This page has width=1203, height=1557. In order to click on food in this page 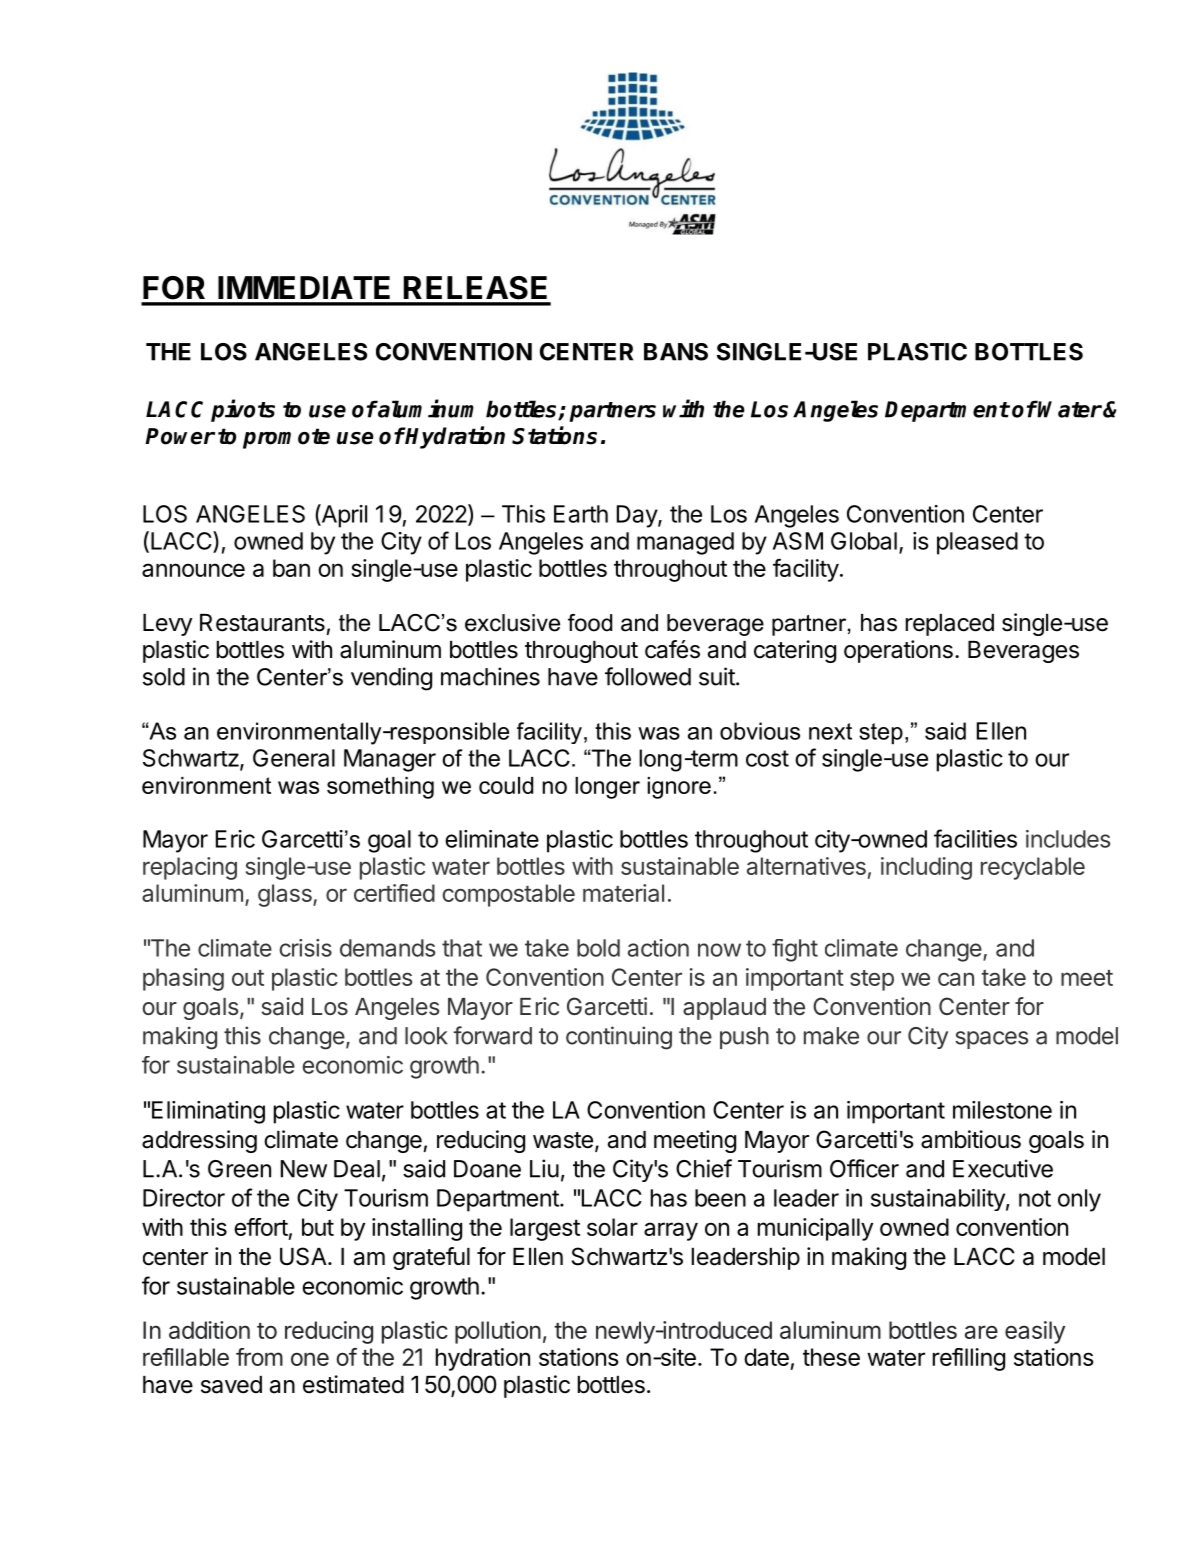, I will do `click(590, 623)`.
